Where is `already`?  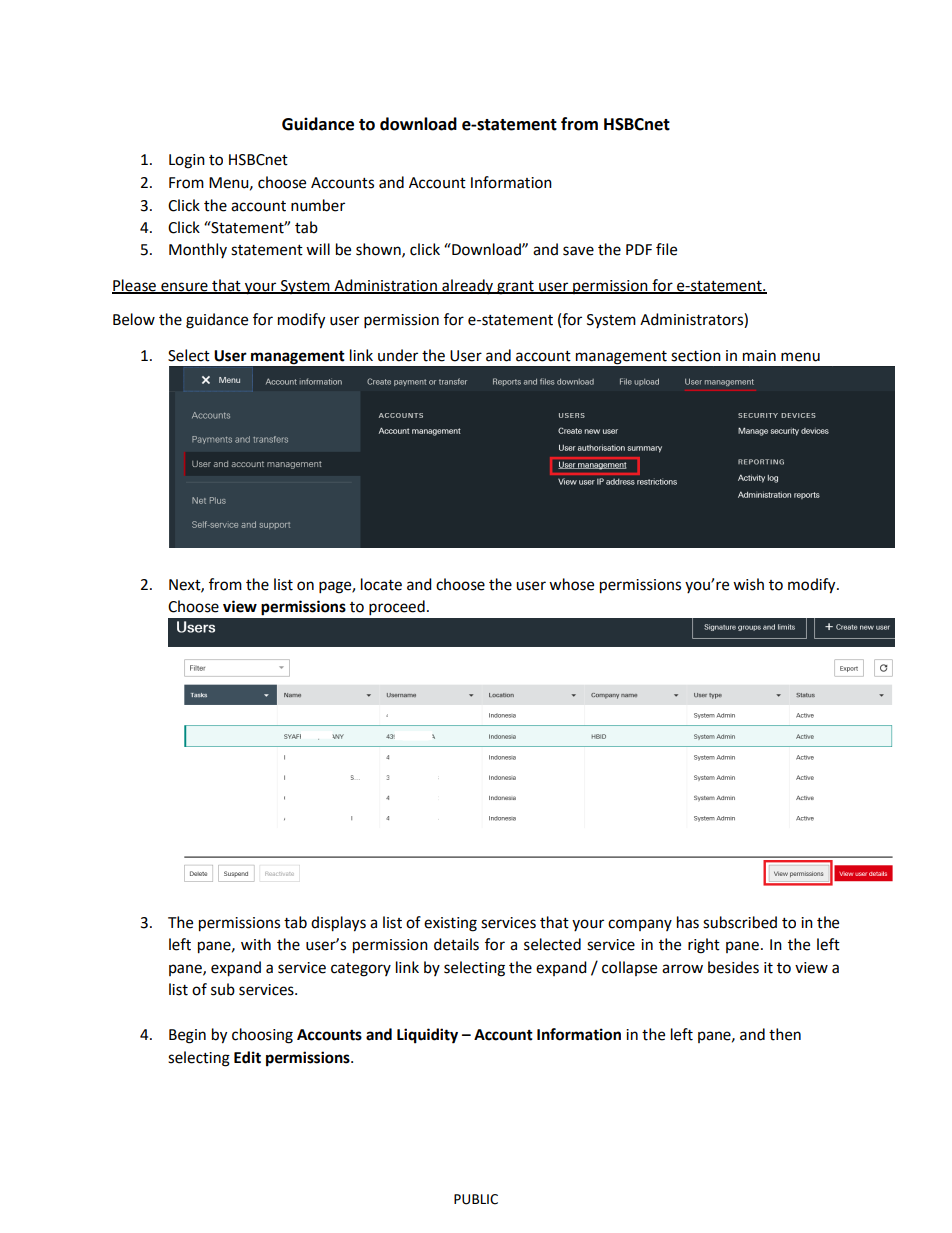 already is located at coordinates (468, 286).
